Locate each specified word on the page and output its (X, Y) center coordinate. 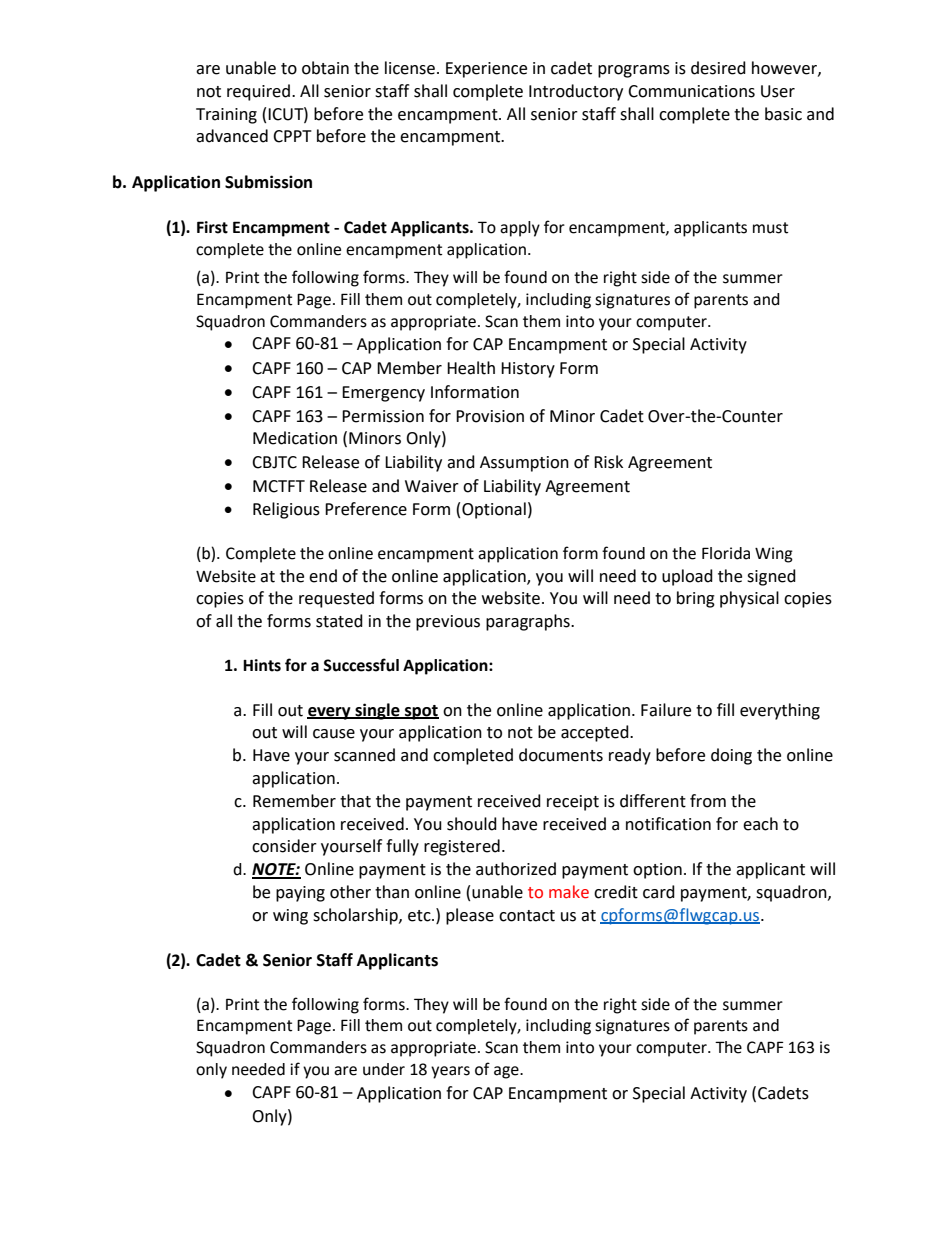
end (323, 576)
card (659, 892)
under (384, 1069)
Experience (486, 70)
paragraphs (529, 622)
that (355, 801)
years (450, 1072)
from (708, 801)
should (472, 824)
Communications (691, 91)
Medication (295, 438)
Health (471, 368)
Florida (726, 553)
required (258, 92)
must (770, 228)
